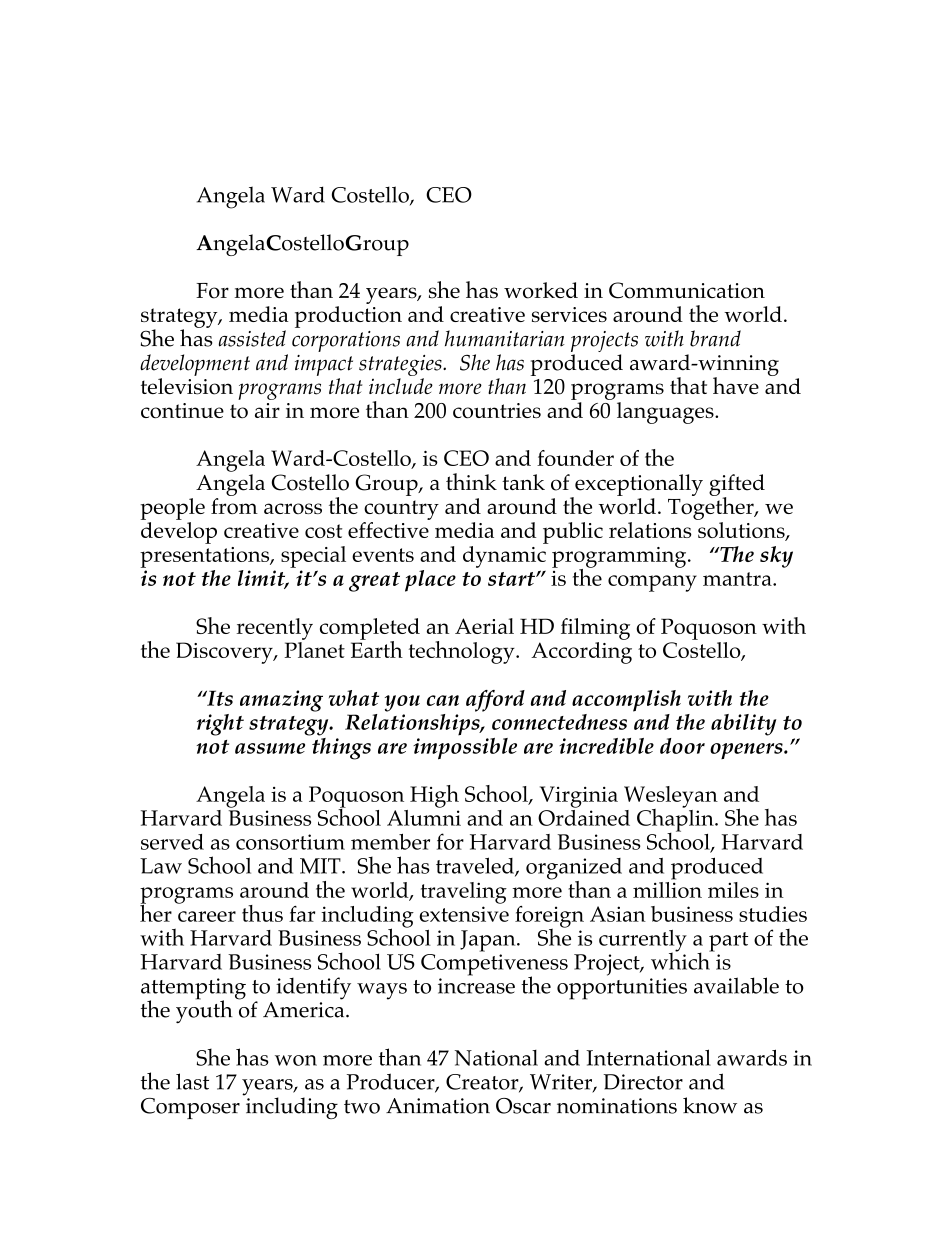 The image size is (952, 1233). What do you see at coordinates (505, 338) in the screenshot?
I see `humanitarian` at bounding box center [505, 338].
